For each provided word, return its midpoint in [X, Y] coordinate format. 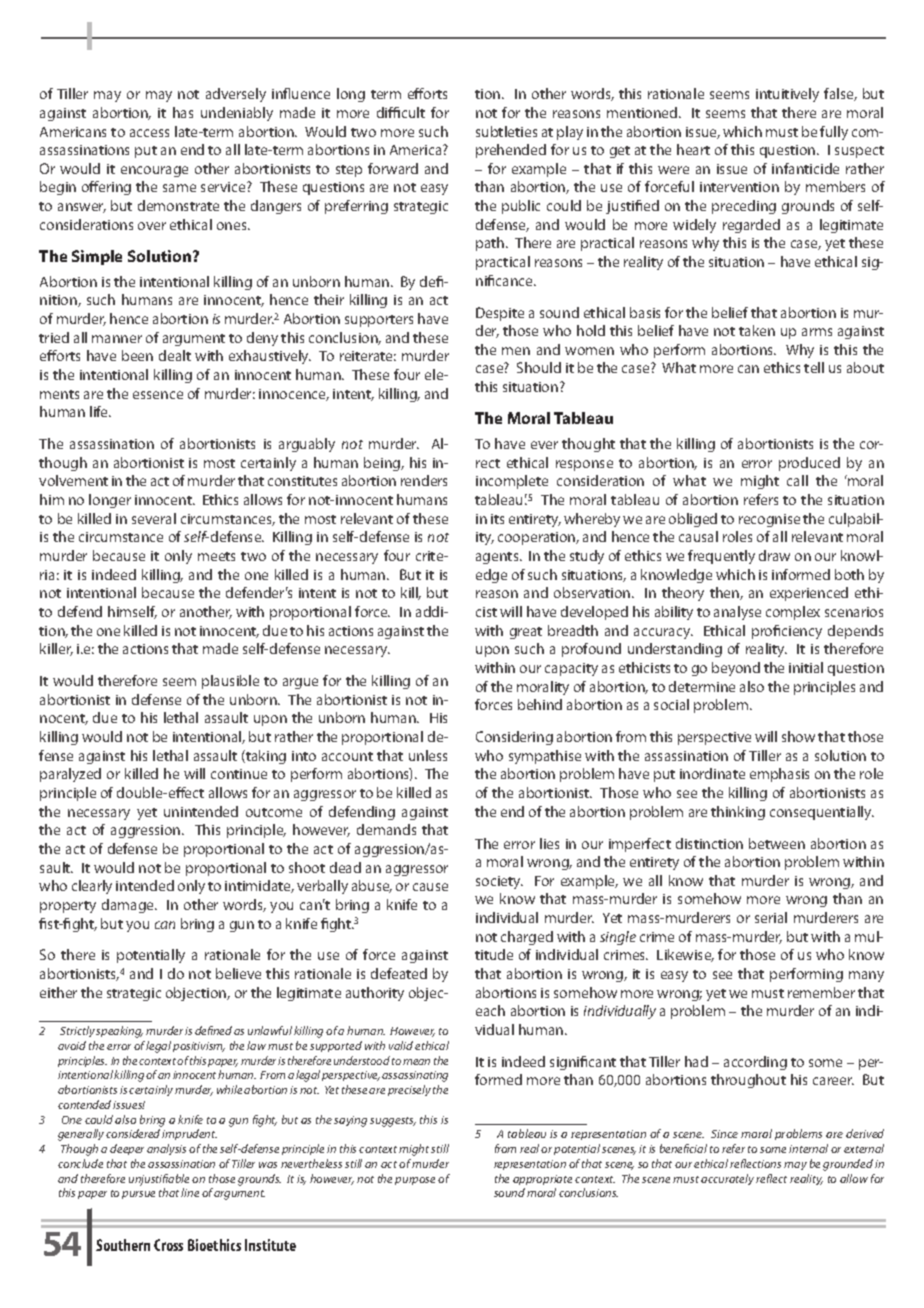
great [526, 633]
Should [539, 367]
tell [814, 367]
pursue [138, 1195]
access [149, 133]
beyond [736, 669]
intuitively [787, 95]
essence [158, 395]
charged [527, 938]
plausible [230, 682]
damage [129, 906]
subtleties [506, 131]
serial [771, 917]
